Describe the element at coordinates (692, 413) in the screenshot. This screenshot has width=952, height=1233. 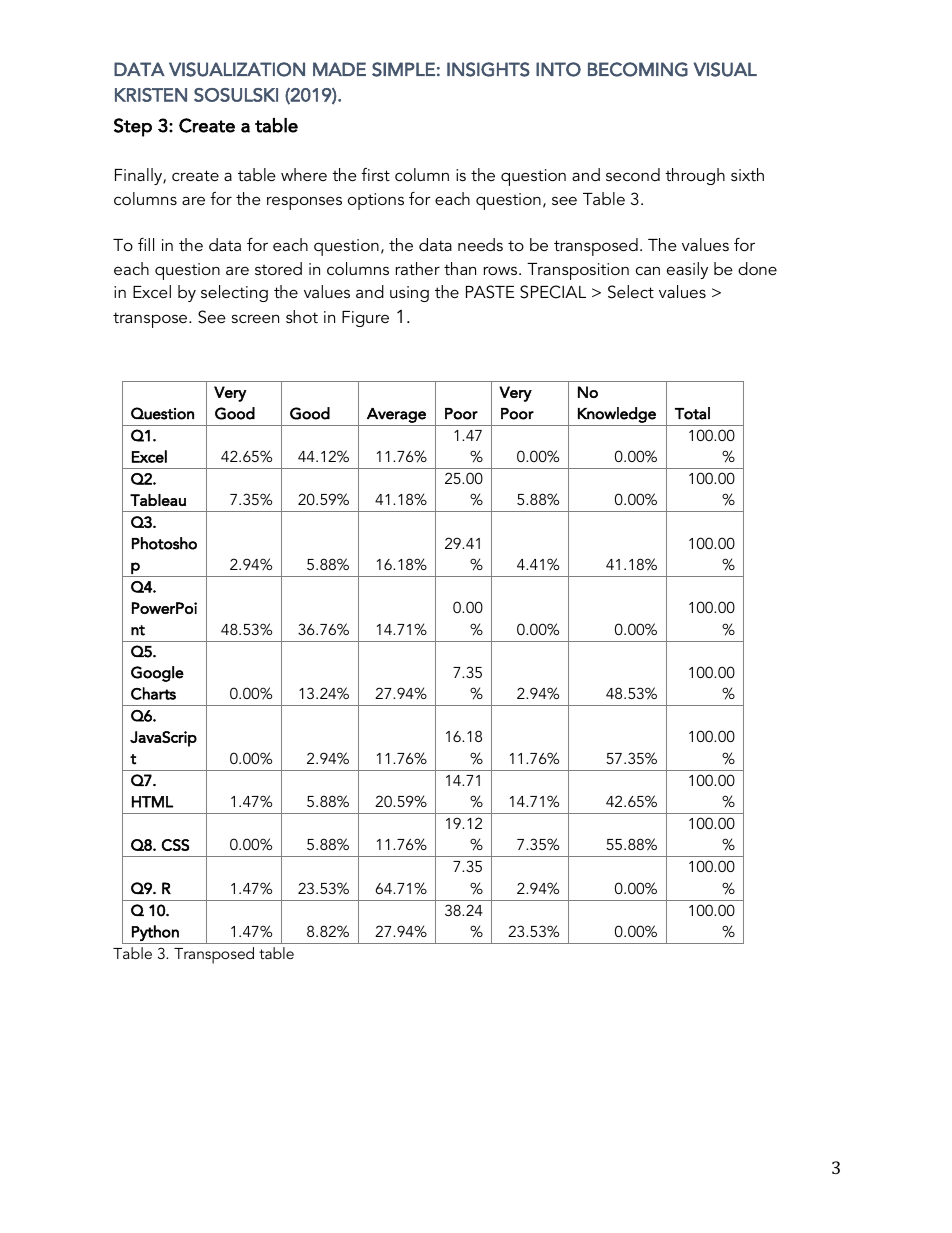
I see `Total` at that location.
